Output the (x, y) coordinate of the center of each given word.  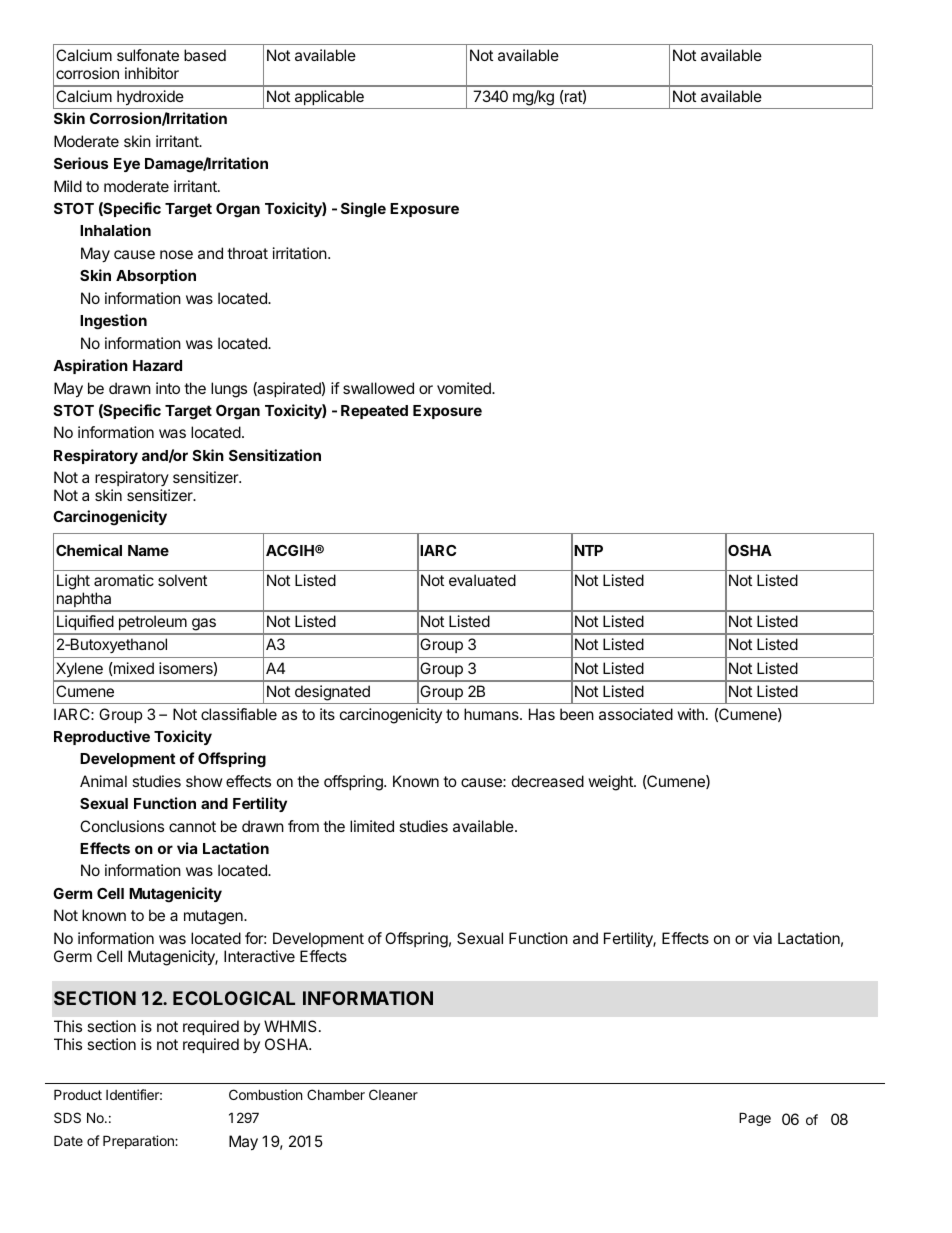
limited (372, 826)
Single (363, 210)
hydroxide (150, 98)
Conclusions (122, 826)
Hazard (157, 365)
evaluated (482, 580)
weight (611, 783)
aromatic (124, 580)
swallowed (378, 388)
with (690, 714)
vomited (465, 388)
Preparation (139, 1142)
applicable (329, 97)
